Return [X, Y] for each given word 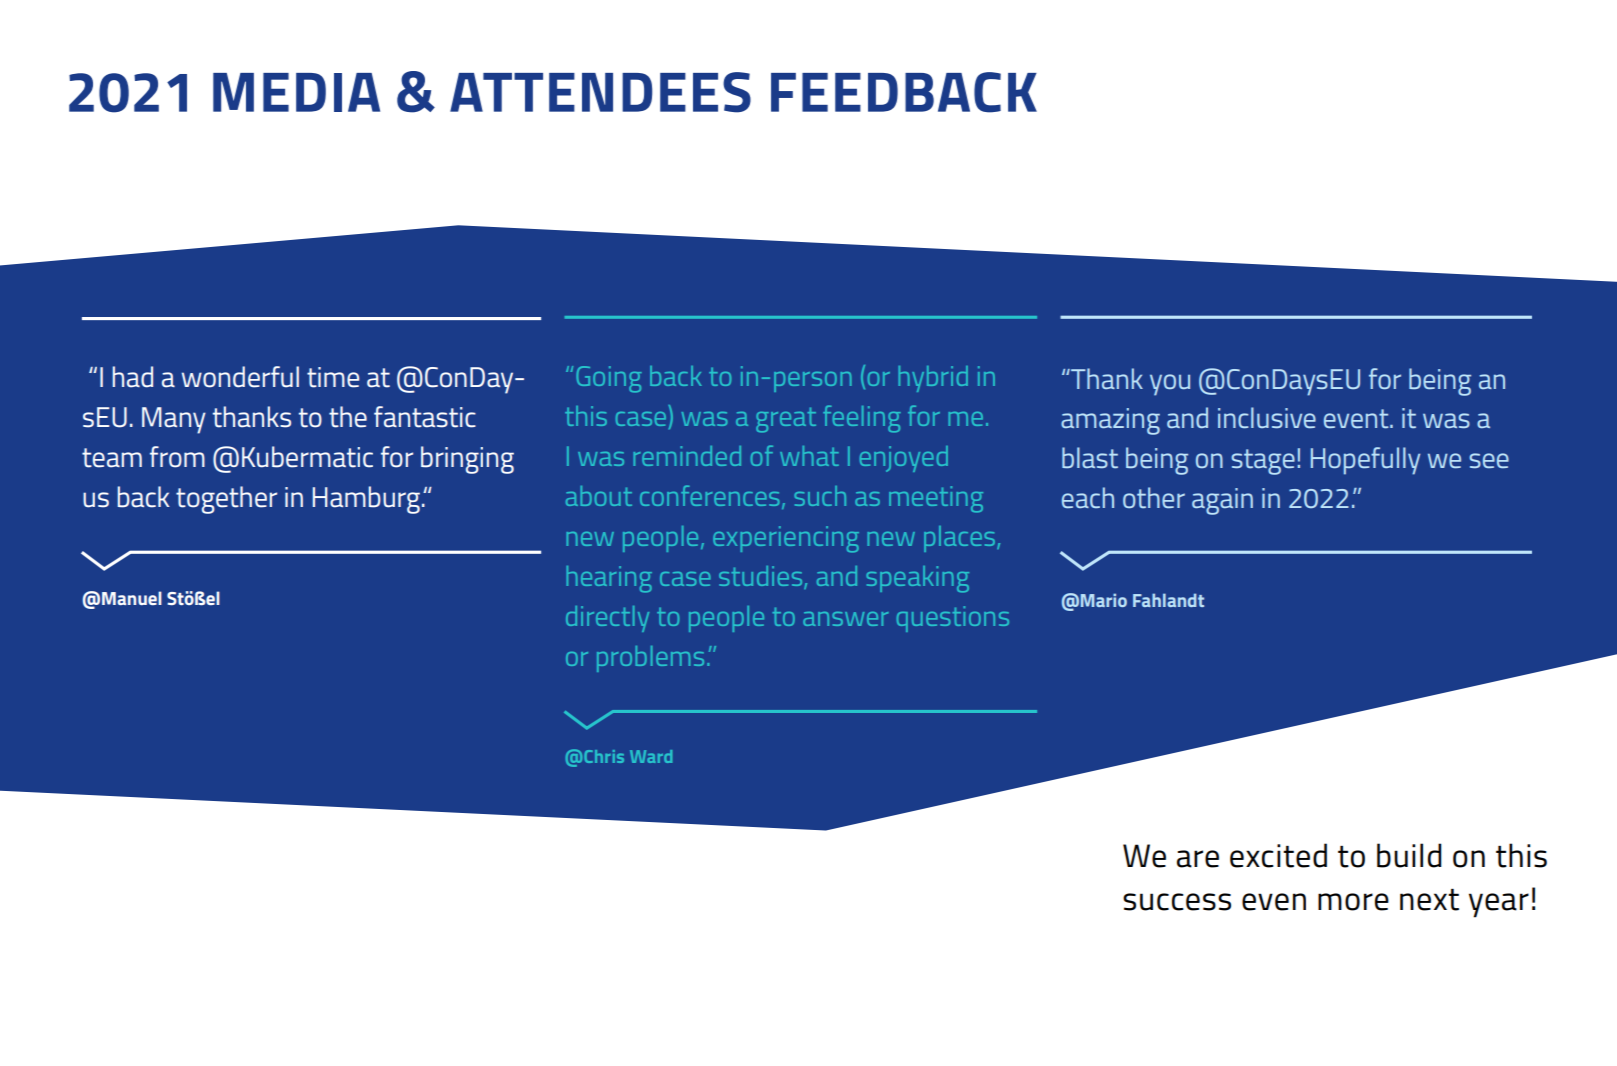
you [1170, 385]
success [1177, 902]
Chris [604, 756]
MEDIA [296, 92]
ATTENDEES [600, 92]
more [1353, 902]
